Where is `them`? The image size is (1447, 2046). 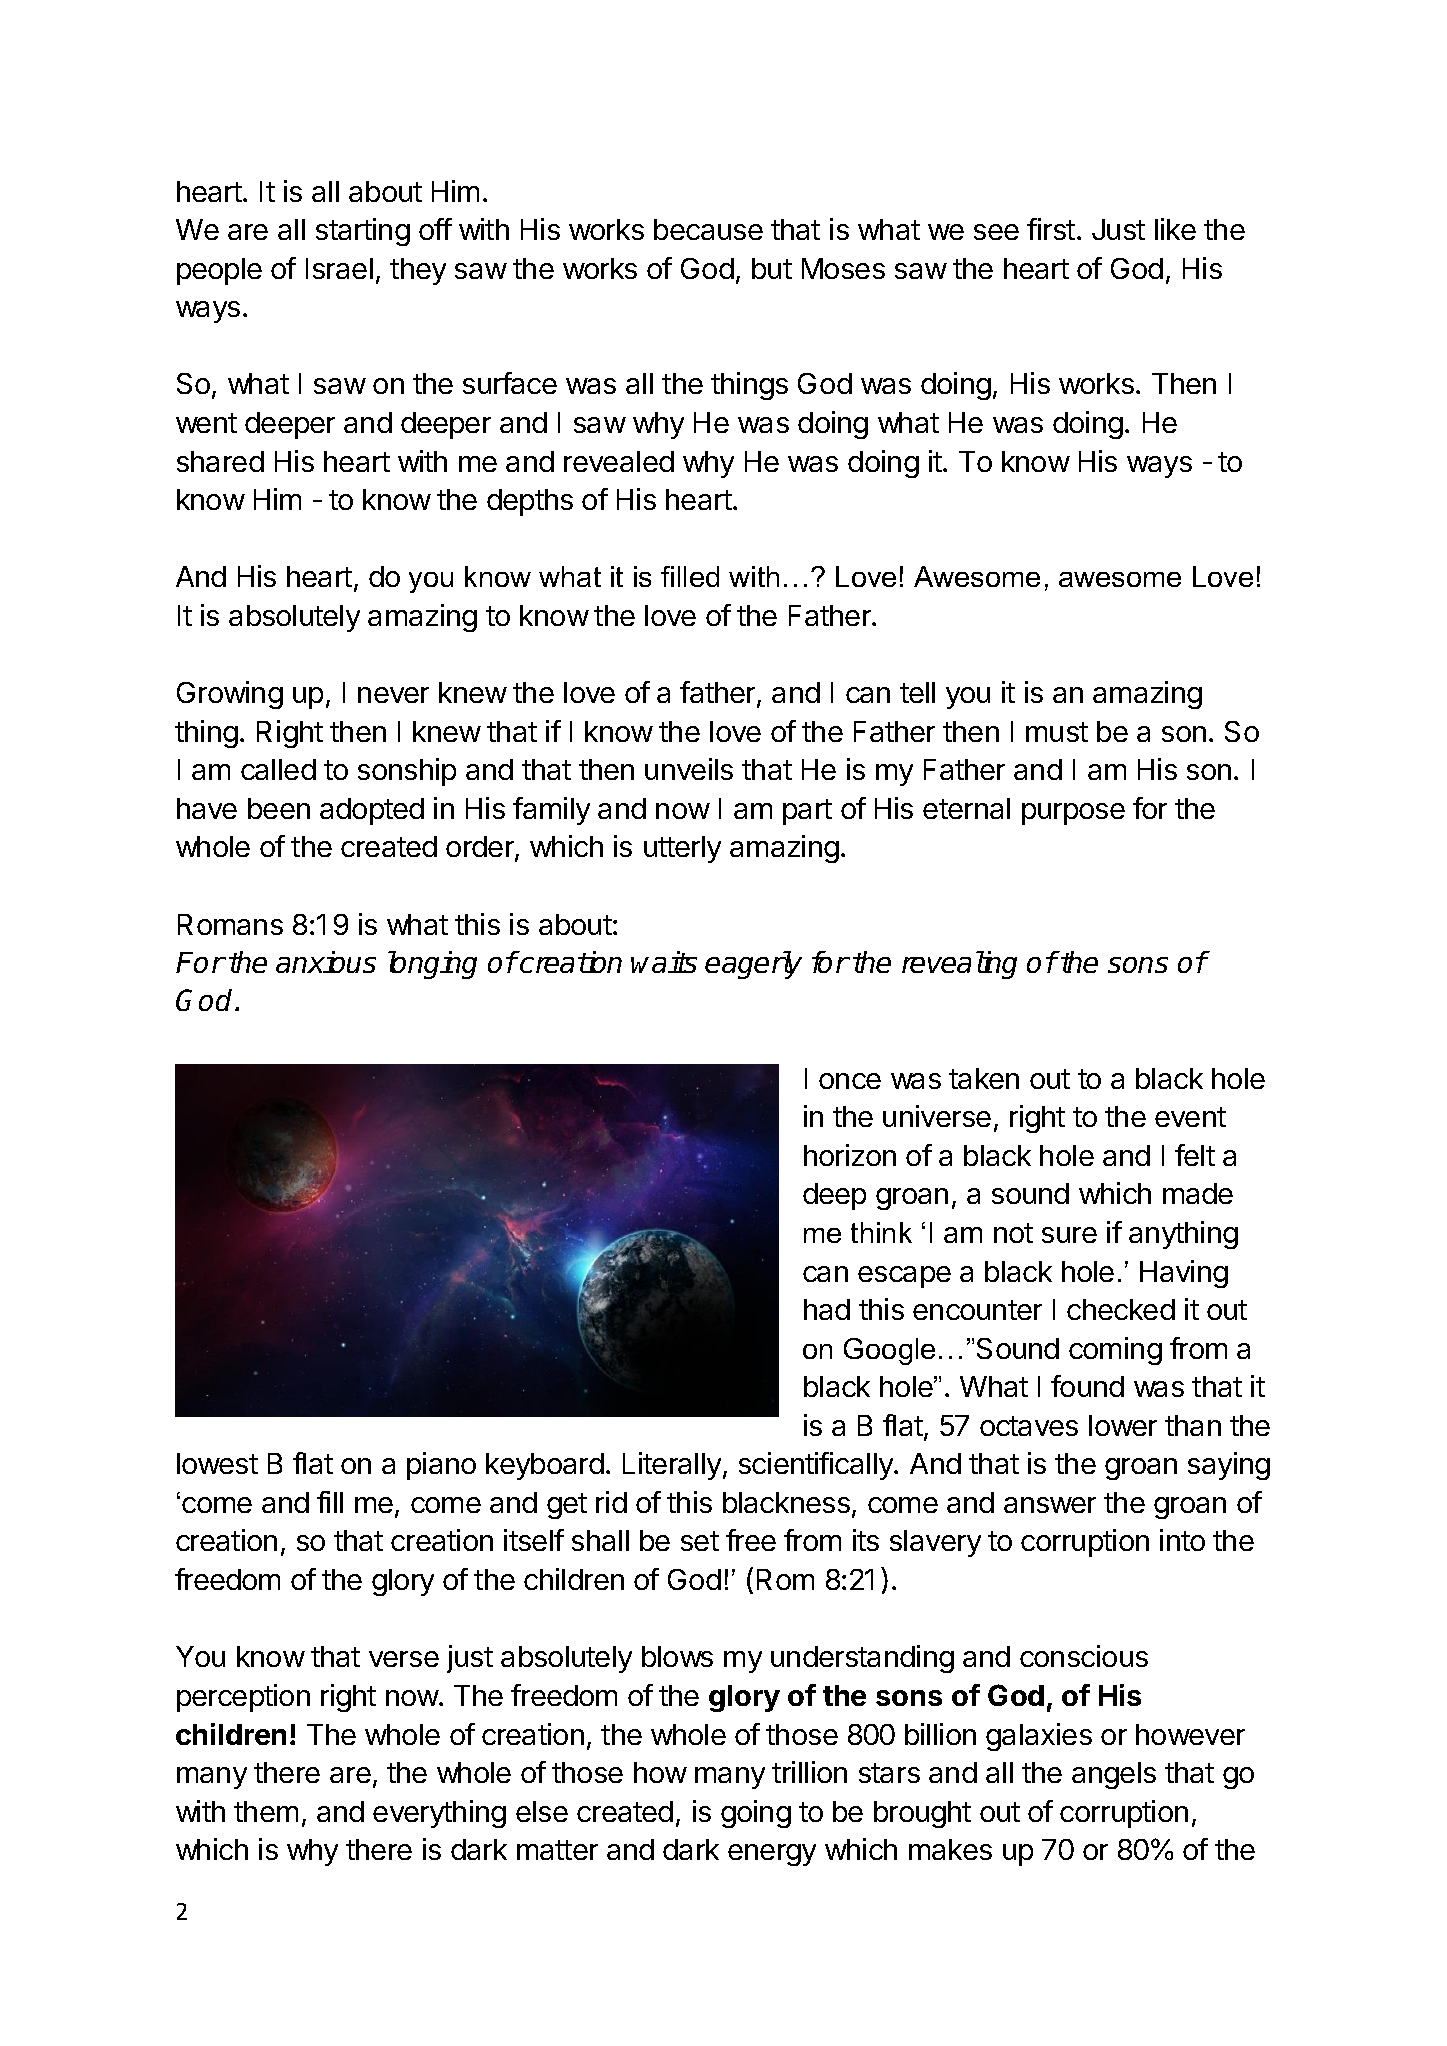 them is located at coordinates (266, 1811).
